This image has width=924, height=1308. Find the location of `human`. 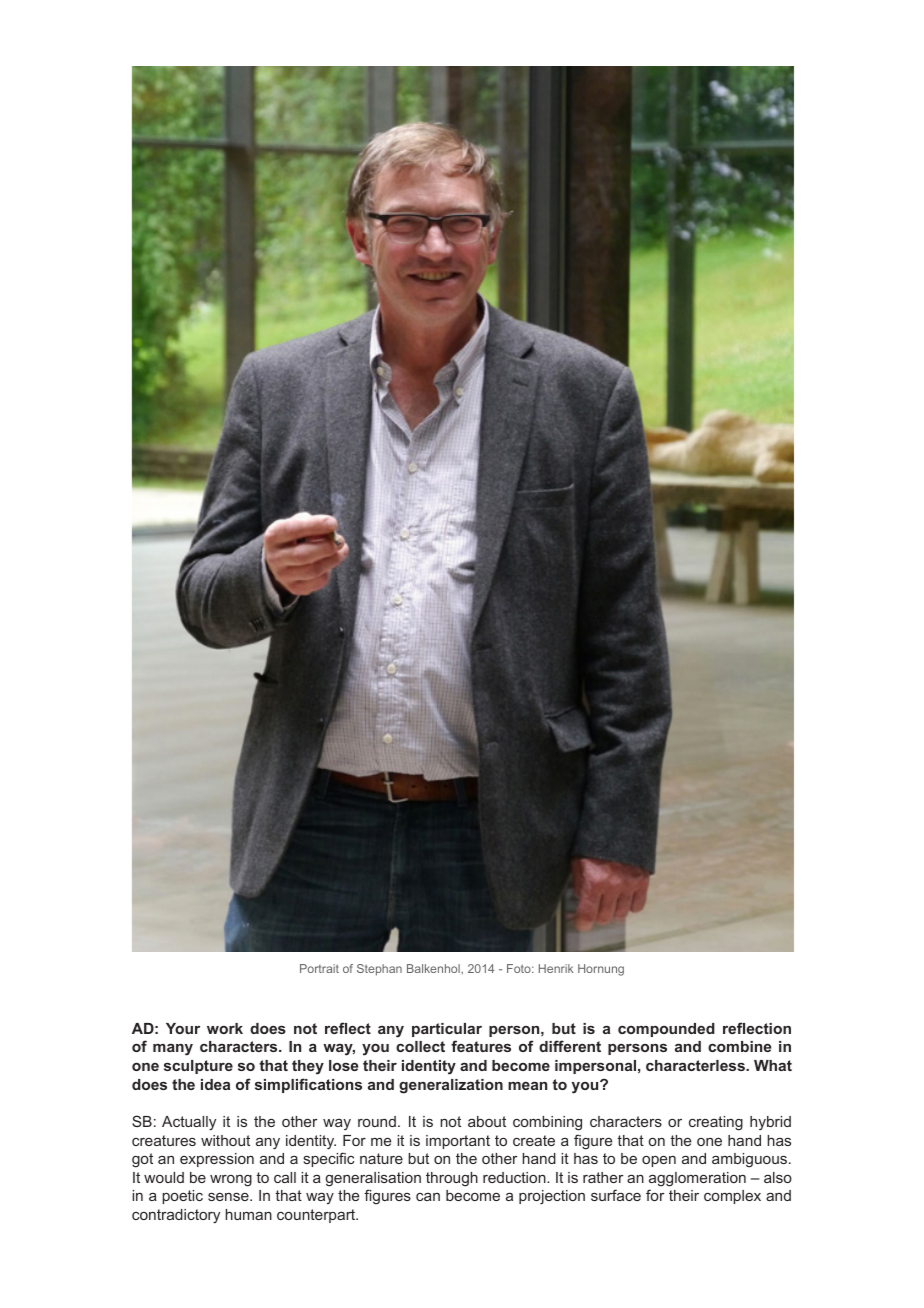

human is located at coordinates (248, 1214).
